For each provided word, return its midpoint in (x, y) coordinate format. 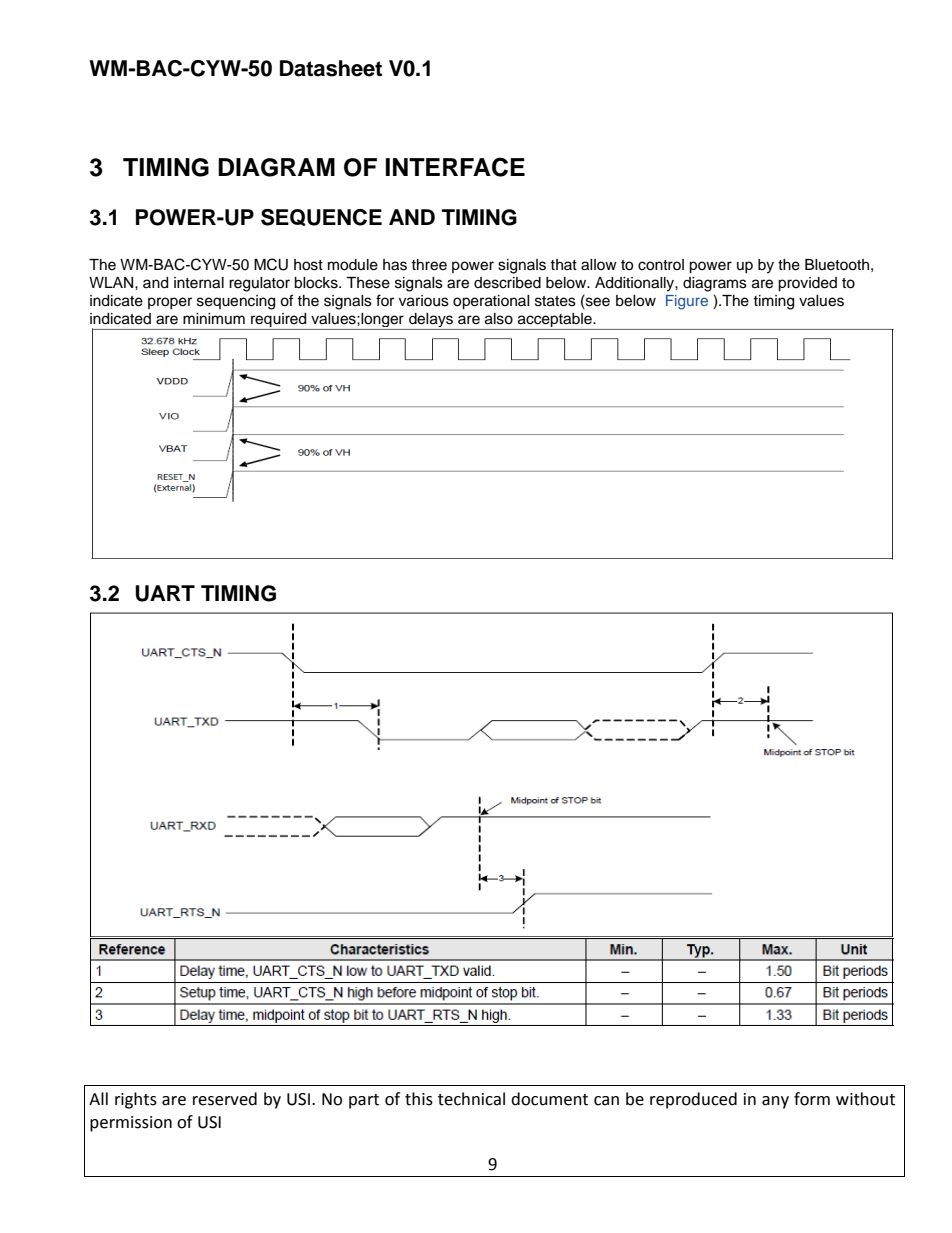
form (812, 1099)
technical (471, 1099)
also (499, 319)
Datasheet (331, 68)
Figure (687, 302)
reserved (225, 1099)
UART (165, 593)
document (549, 1099)
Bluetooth (837, 265)
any (775, 1102)
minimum (214, 318)
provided (807, 284)
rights (136, 1100)
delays (431, 321)
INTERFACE (455, 167)
